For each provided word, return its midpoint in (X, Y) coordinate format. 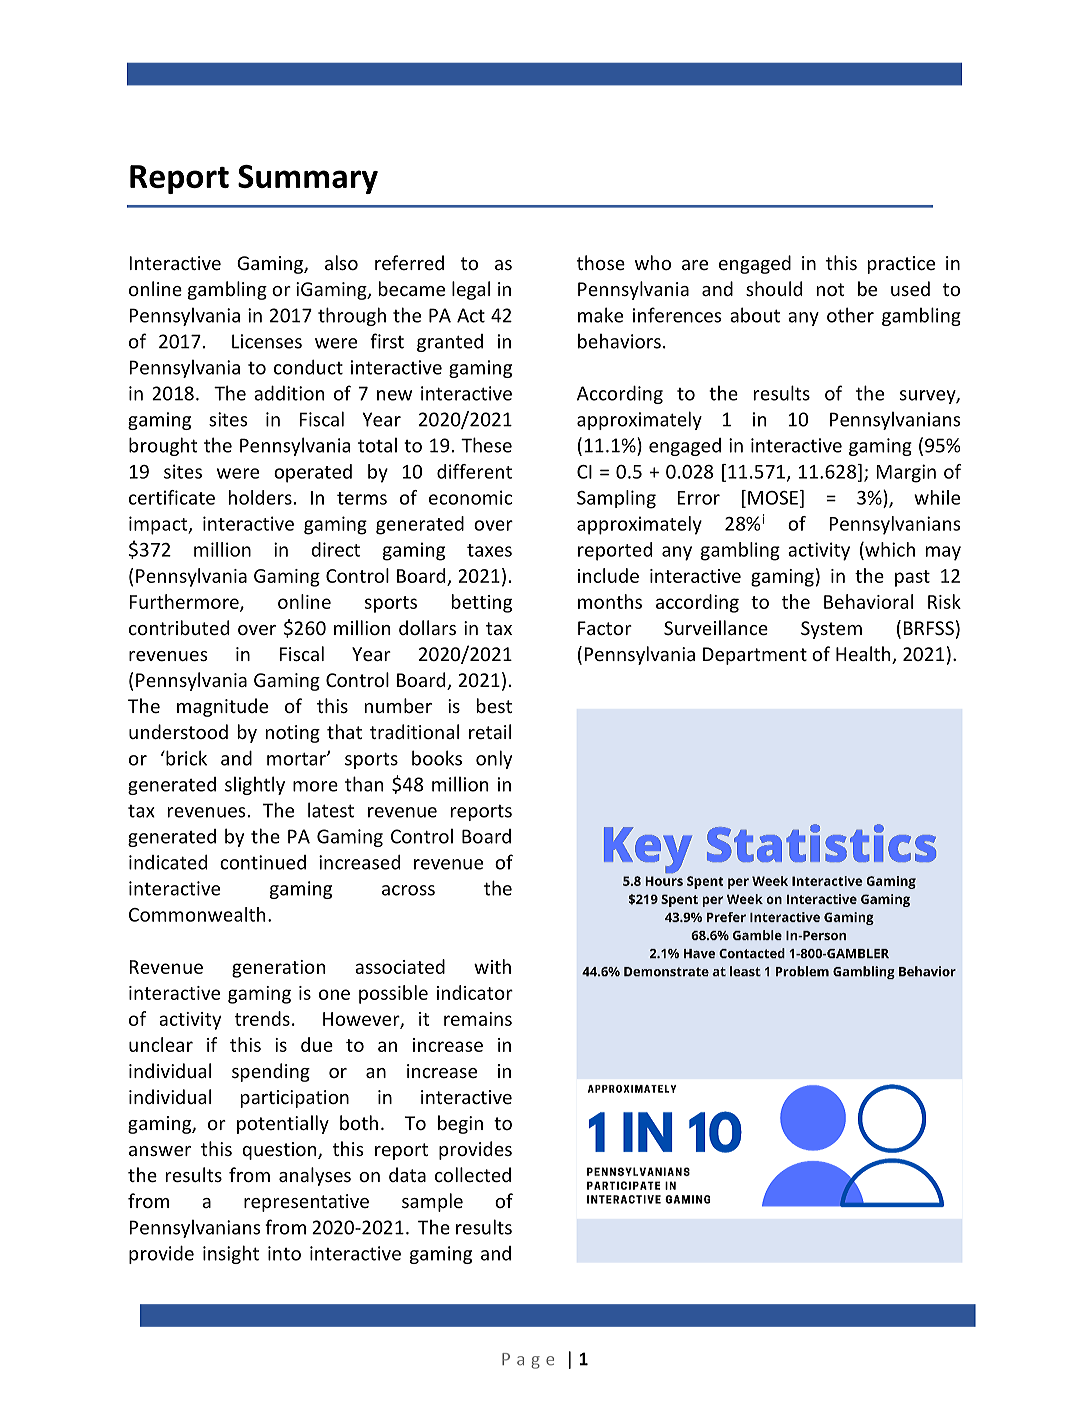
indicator (475, 992)
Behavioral (868, 601)
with (492, 966)
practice (901, 265)
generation (278, 969)
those (601, 262)
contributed (179, 627)
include (608, 575)
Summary (308, 179)
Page (528, 1361)
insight (231, 1254)
